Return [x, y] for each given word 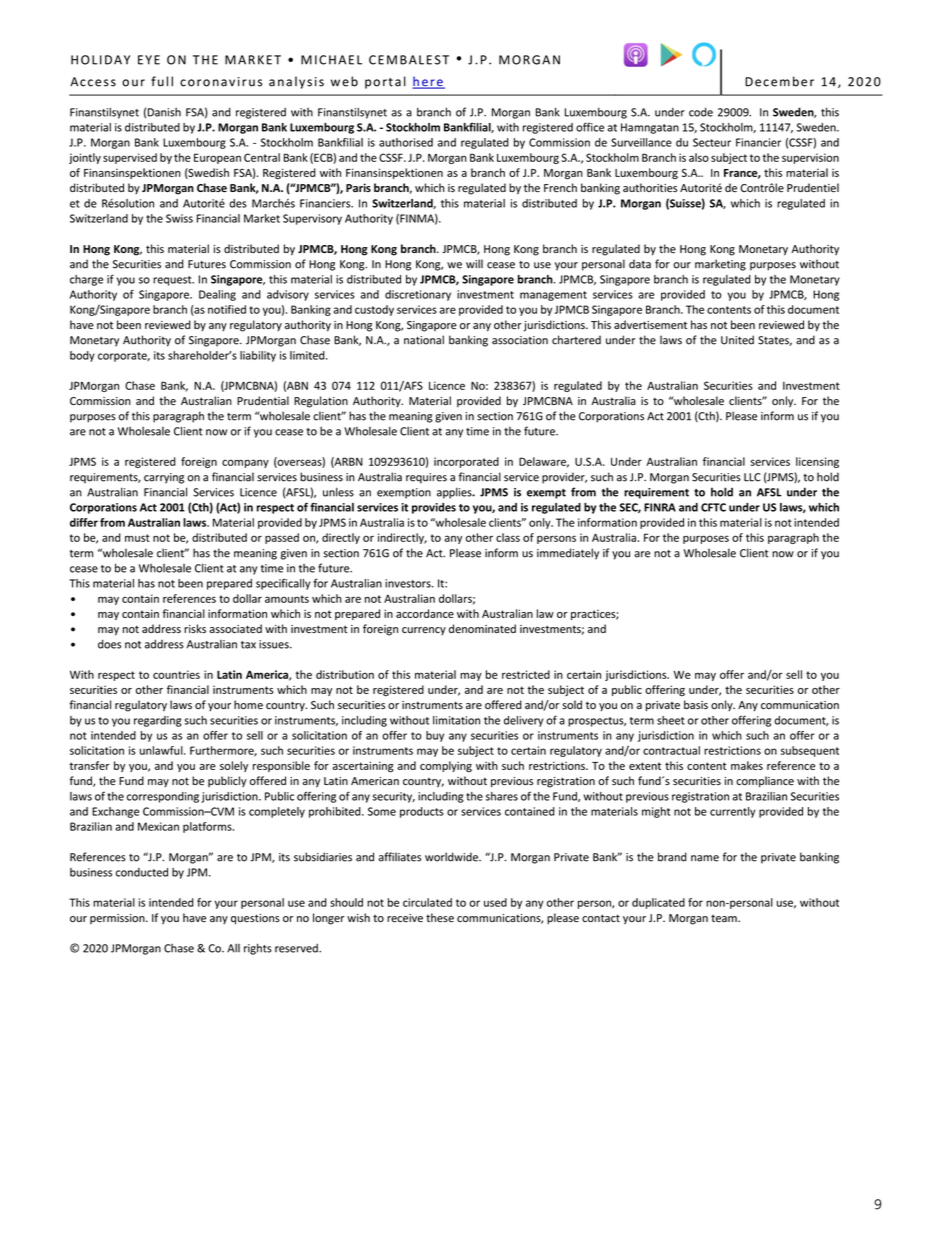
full [162, 81]
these [440, 918]
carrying [164, 478]
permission [118, 919]
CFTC [713, 507]
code [701, 112]
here [428, 82]
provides [434, 508]
